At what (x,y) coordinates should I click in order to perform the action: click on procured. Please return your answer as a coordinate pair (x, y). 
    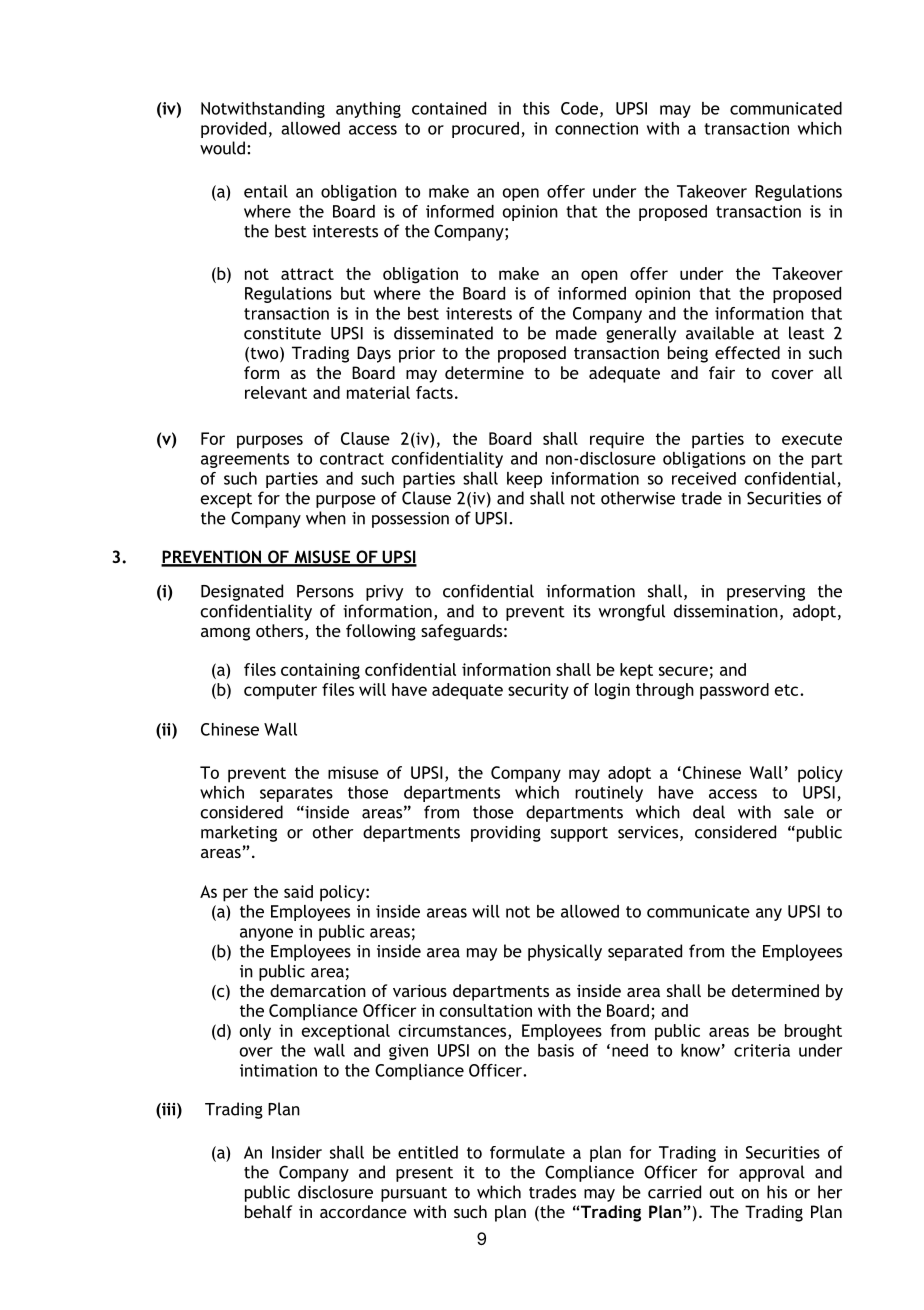
    Looking at the image, I should click on (485, 130).
